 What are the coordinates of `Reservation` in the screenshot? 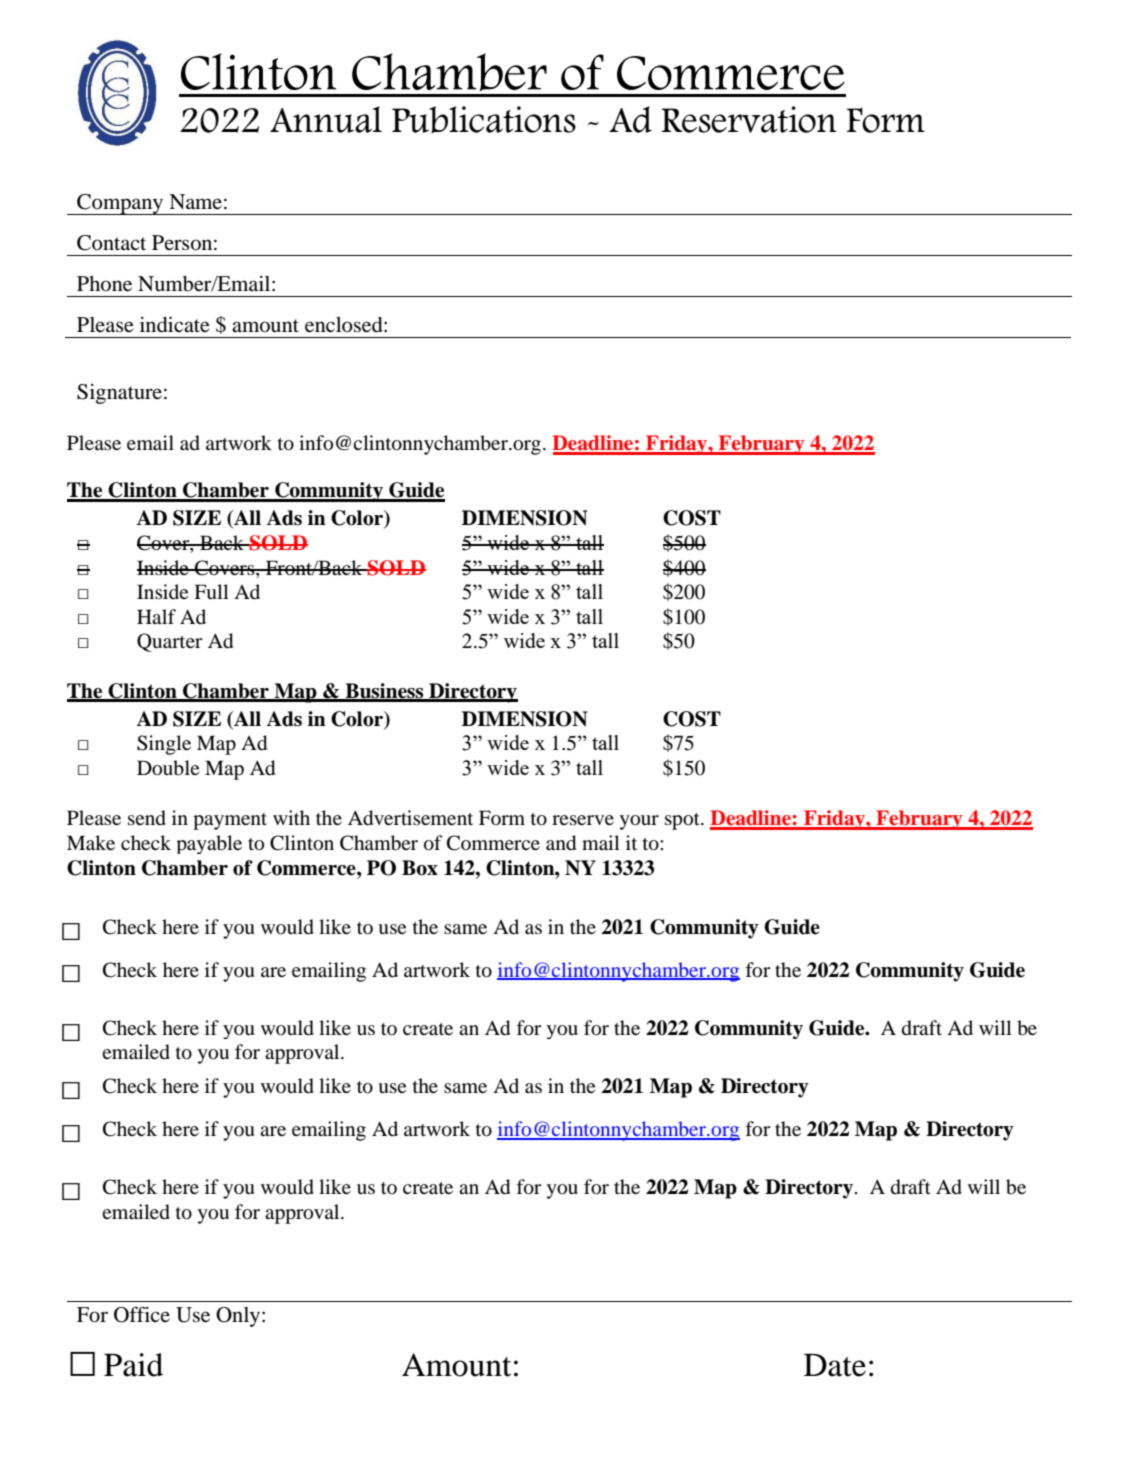 It's located at (749, 119).
